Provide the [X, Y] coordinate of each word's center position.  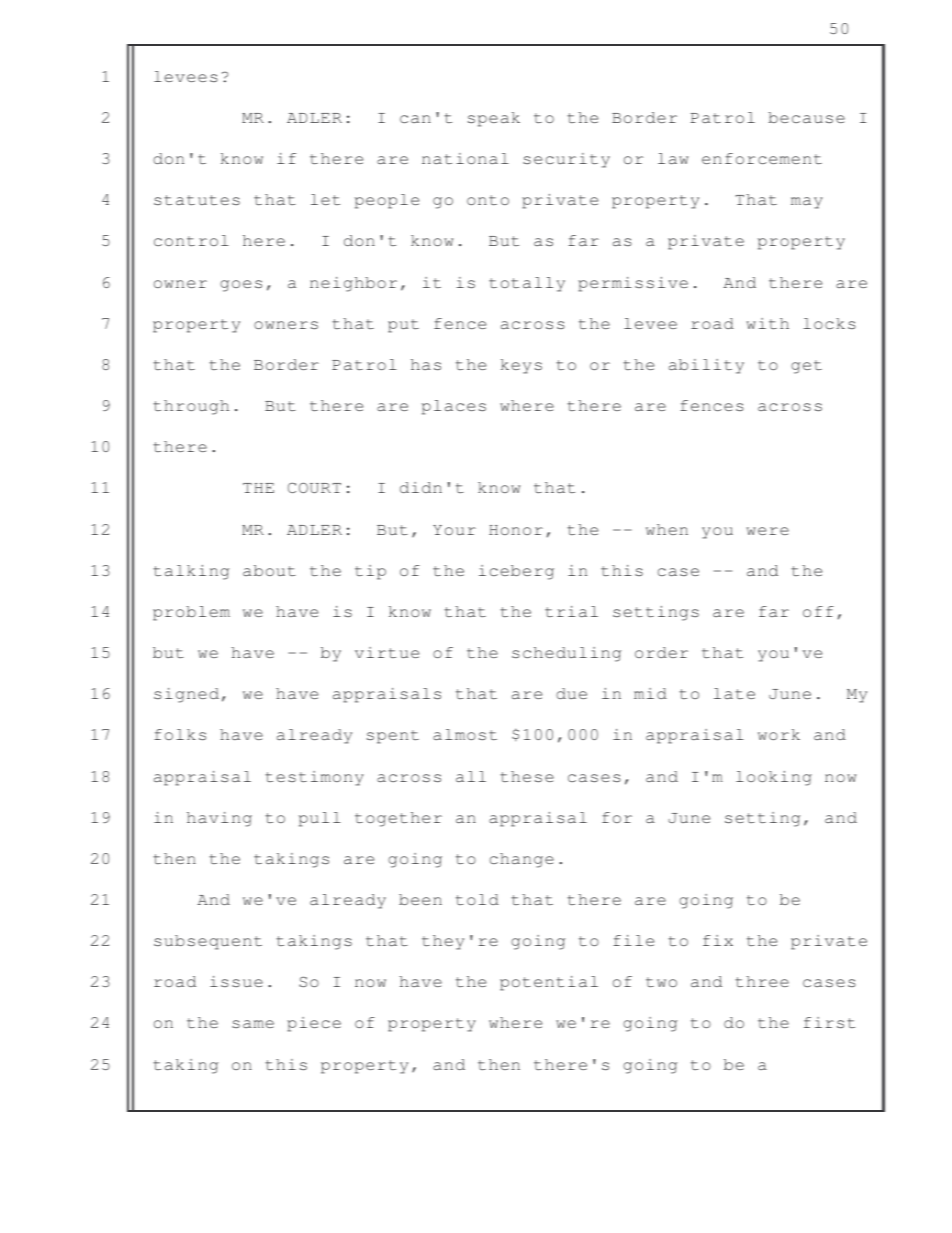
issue [236, 981]
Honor [516, 530]
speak [494, 119]
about [269, 570]
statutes [197, 200]
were [768, 531]
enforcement [762, 158]
